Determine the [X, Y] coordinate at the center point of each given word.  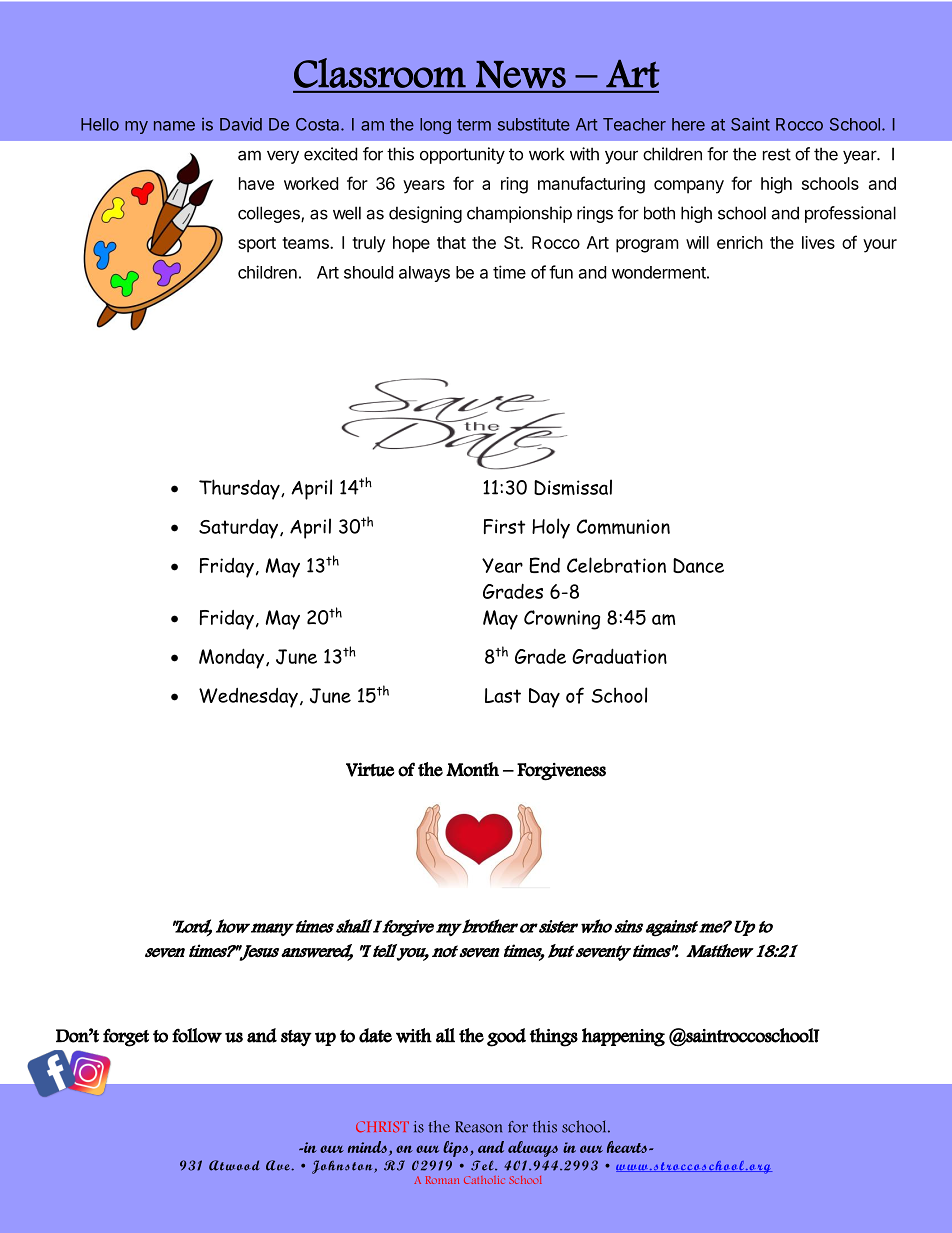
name [174, 126]
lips [457, 1149]
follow [197, 1035]
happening [623, 1037]
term [474, 125]
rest [777, 154]
